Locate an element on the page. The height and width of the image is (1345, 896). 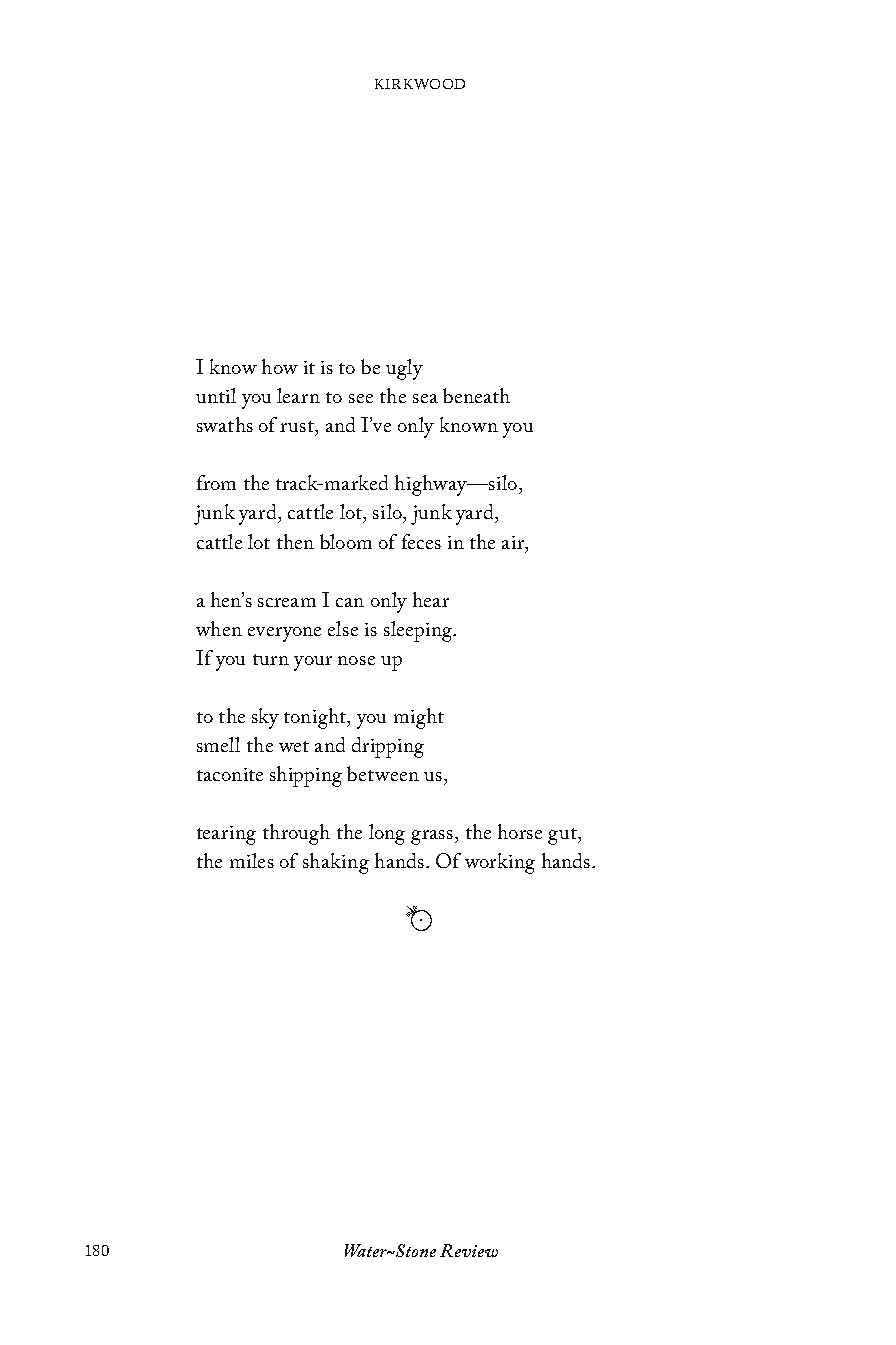
horse is located at coordinates (520, 831).
